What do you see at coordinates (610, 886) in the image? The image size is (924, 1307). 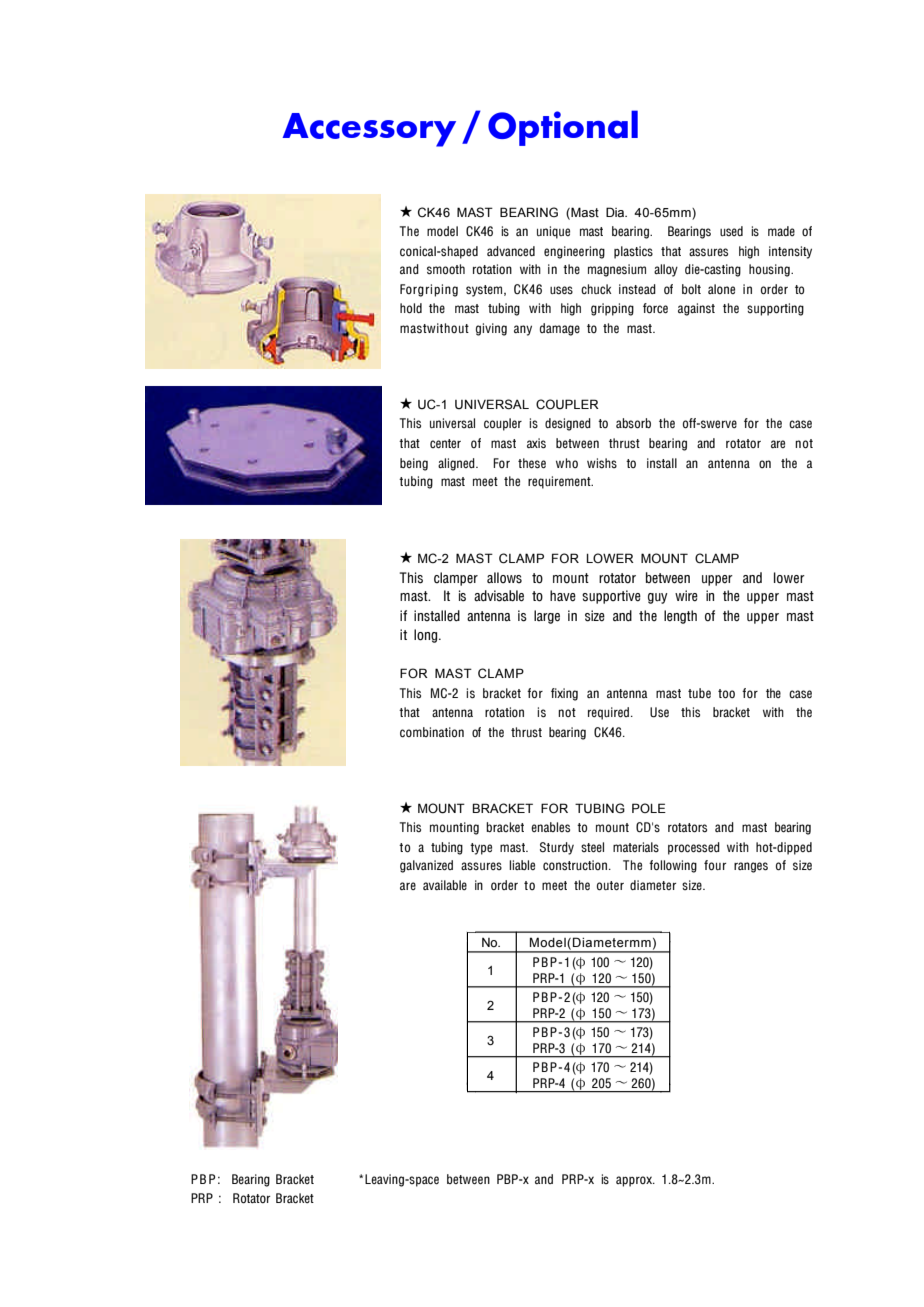 I see `outer` at bounding box center [610, 886].
